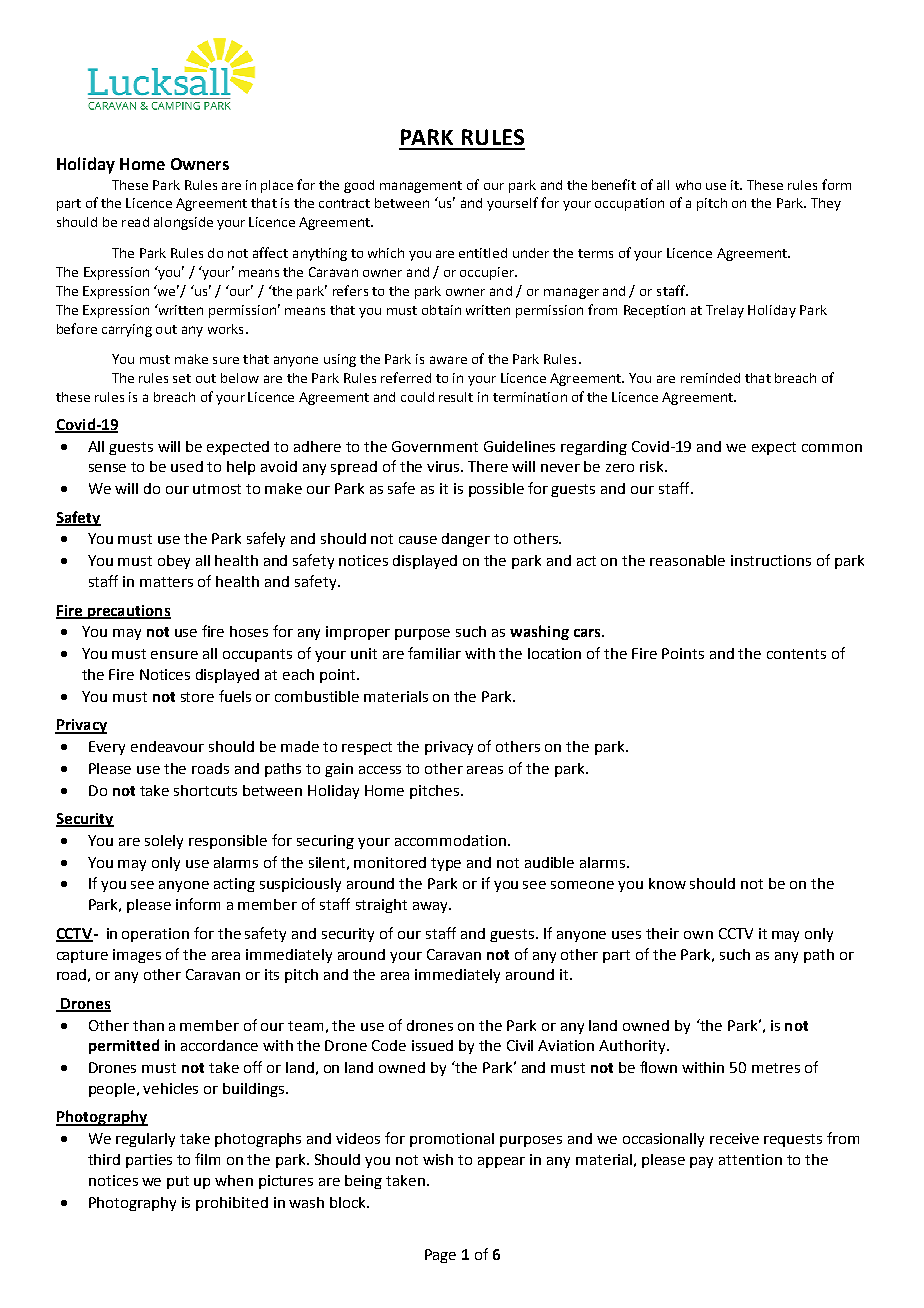 The width and height of the screenshot is (924, 1308). I want to click on put, so click(178, 1182).
